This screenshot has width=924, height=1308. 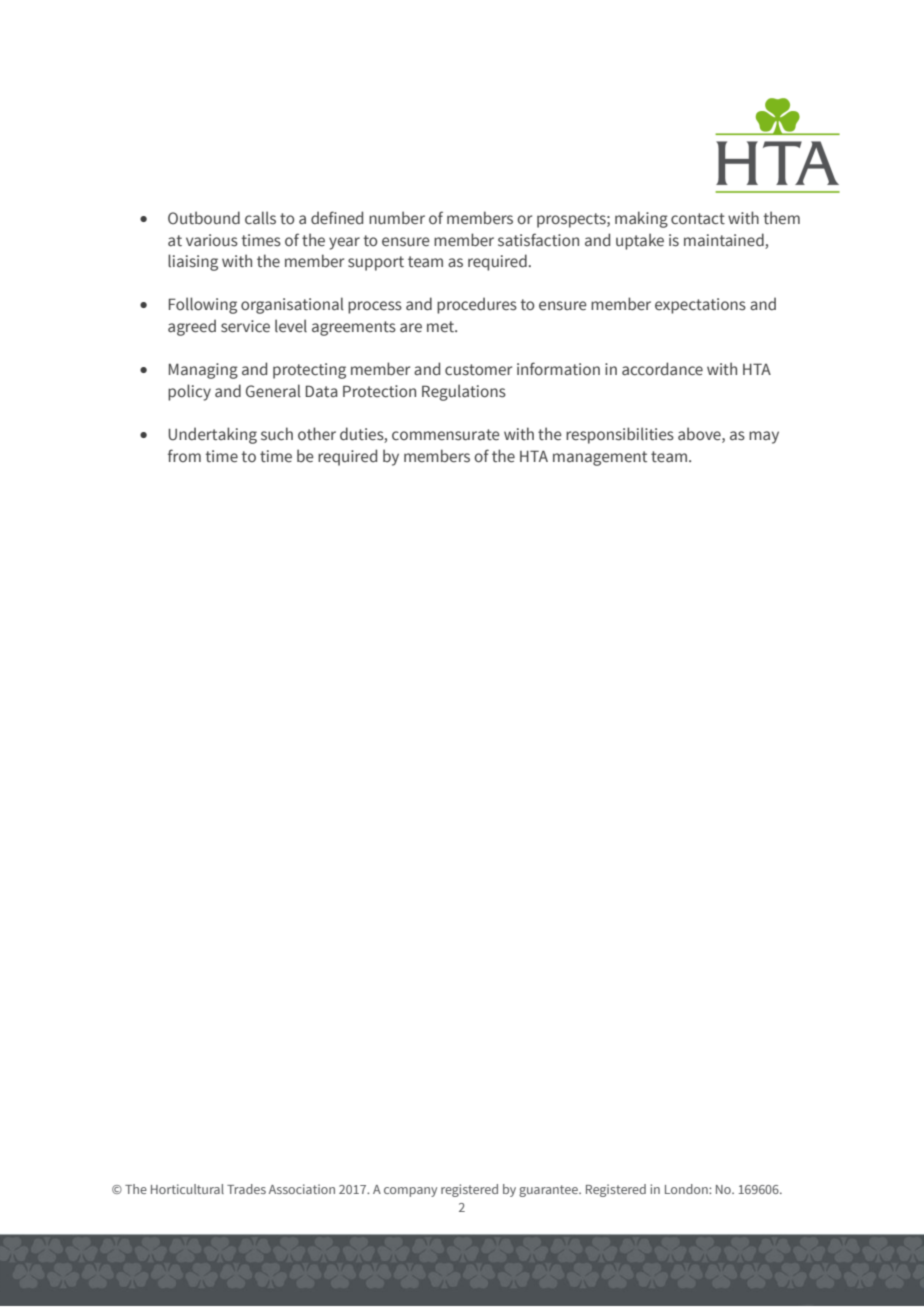 I want to click on Trades, so click(x=246, y=1189).
